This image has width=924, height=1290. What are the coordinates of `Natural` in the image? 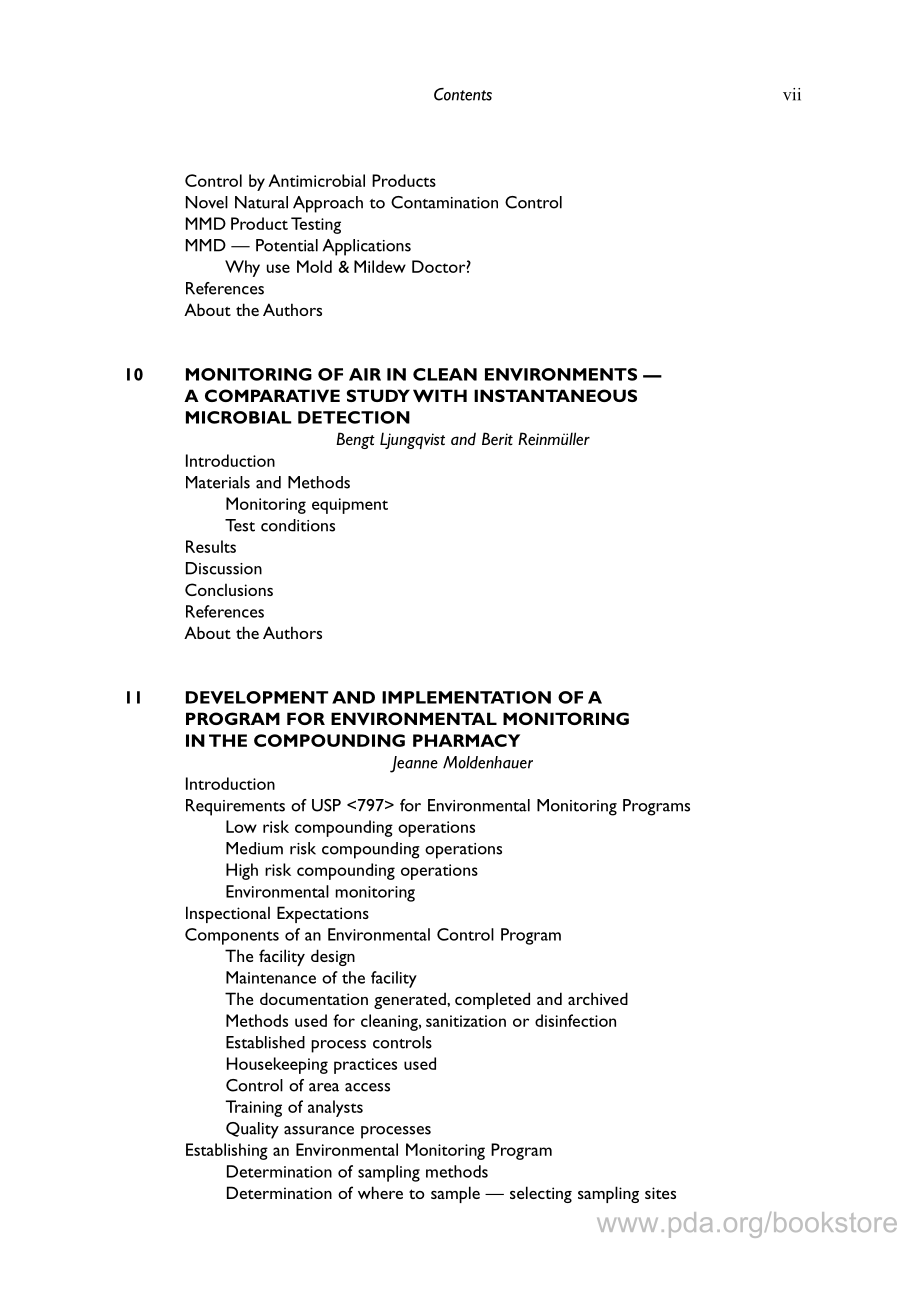 It's located at (261, 202).
